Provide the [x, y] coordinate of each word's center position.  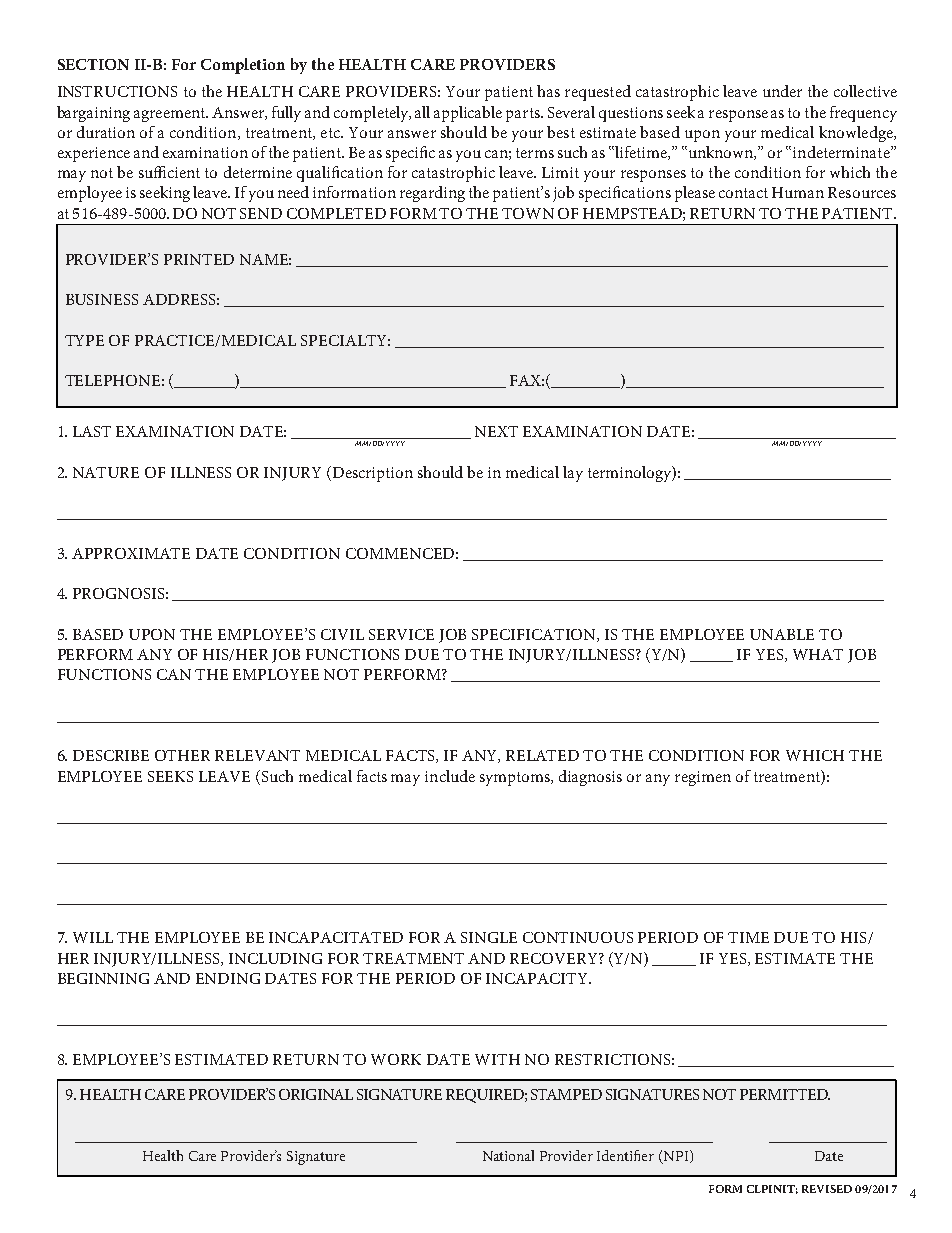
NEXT [496, 431]
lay [573, 474]
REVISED [827, 1189]
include [450, 776]
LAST [92, 431]
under [782, 91]
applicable [468, 114]
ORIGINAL [316, 1094]
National [508, 1155]
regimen [703, 778]
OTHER [182, 755]
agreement [171, 115]
